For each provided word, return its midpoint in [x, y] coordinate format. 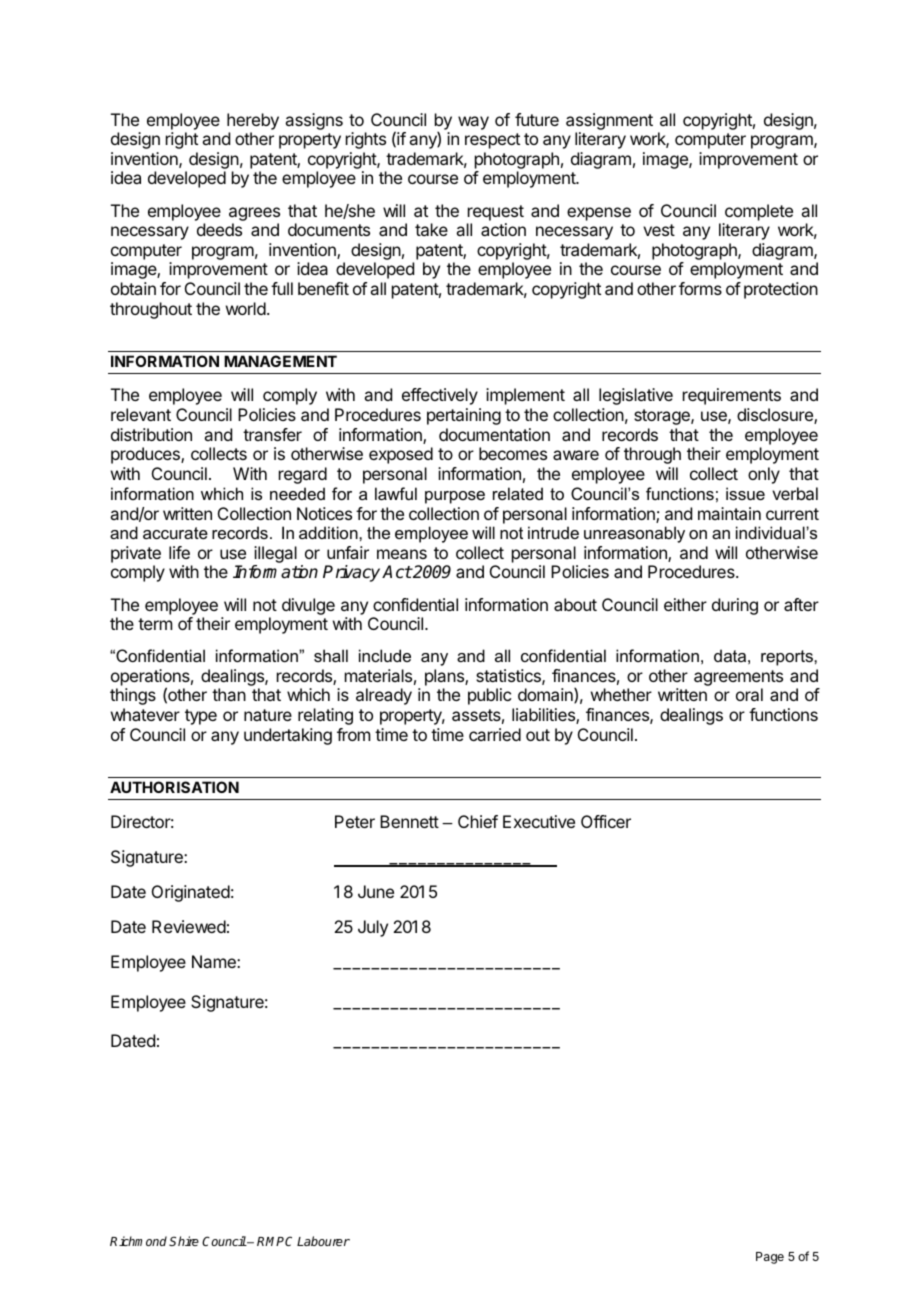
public [489, 696]
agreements [738, 679]
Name [215, 961]
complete [759, 212]
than [229, 694]
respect [492, 141]
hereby [253, 121]
